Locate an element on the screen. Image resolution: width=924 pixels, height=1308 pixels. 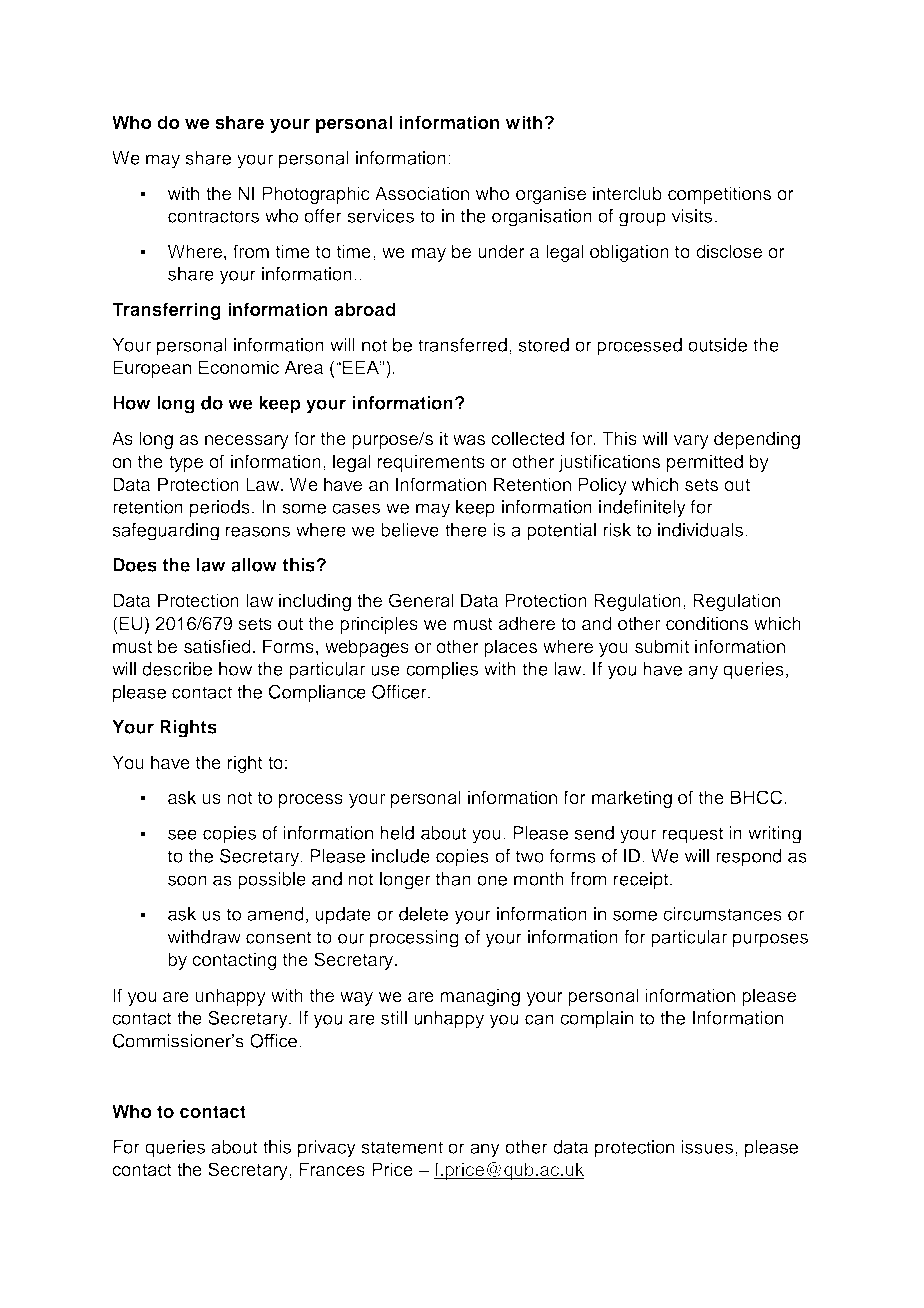
allow is located at coordinates (254, 565).
